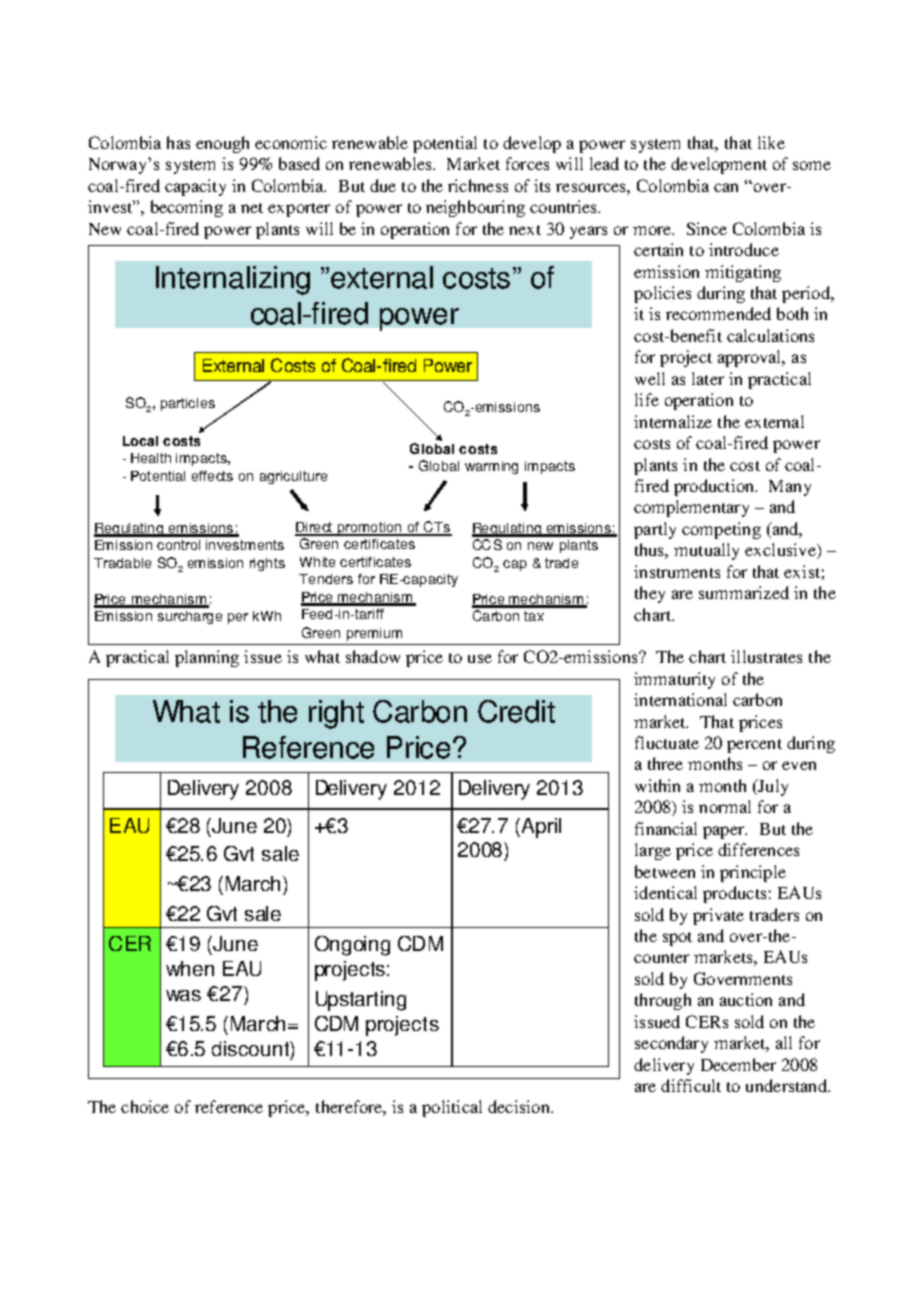  Describe the element at coordinates (452, 1108) in the page. I see `political` at that location.
